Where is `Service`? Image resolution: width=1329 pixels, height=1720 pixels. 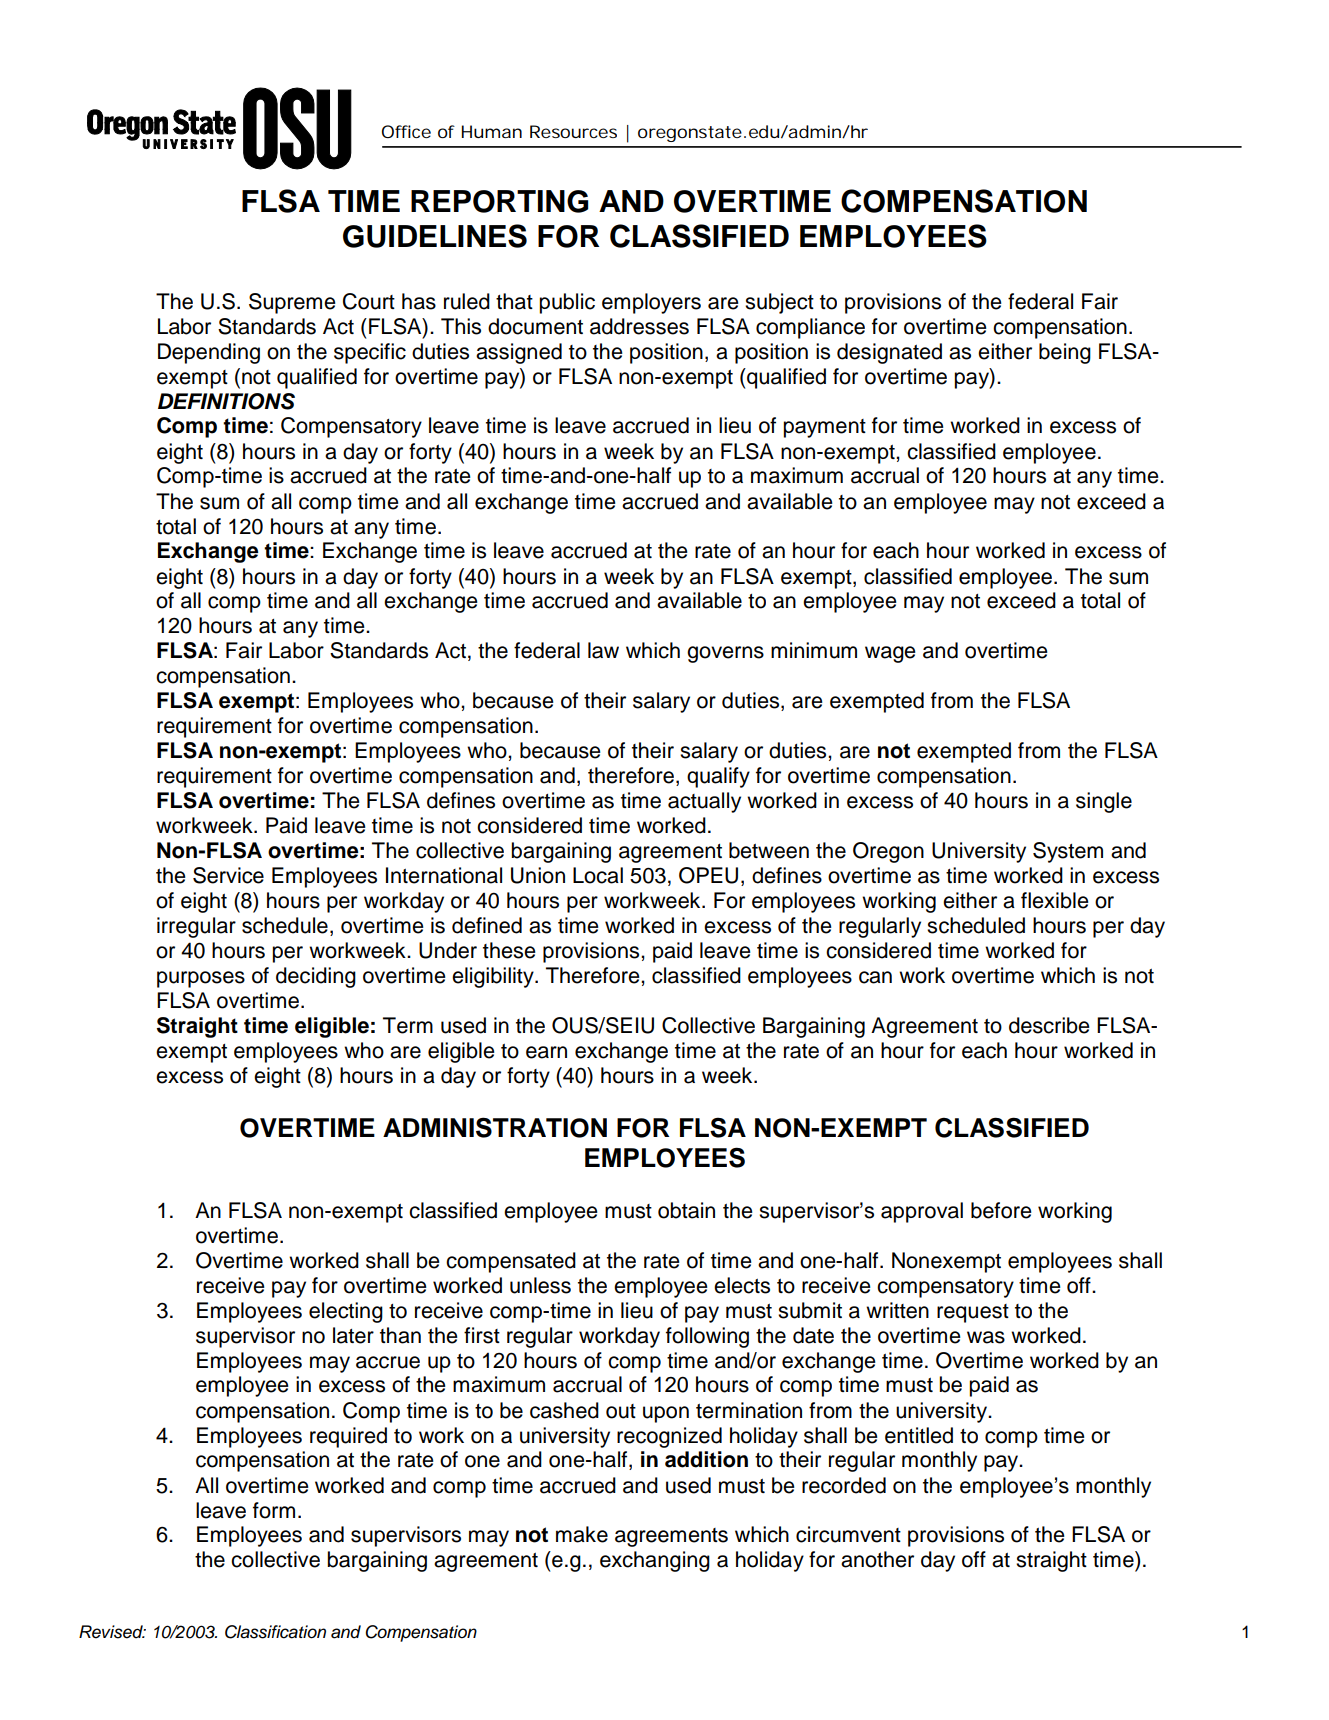
Service is located at coordinates (228, 875).
